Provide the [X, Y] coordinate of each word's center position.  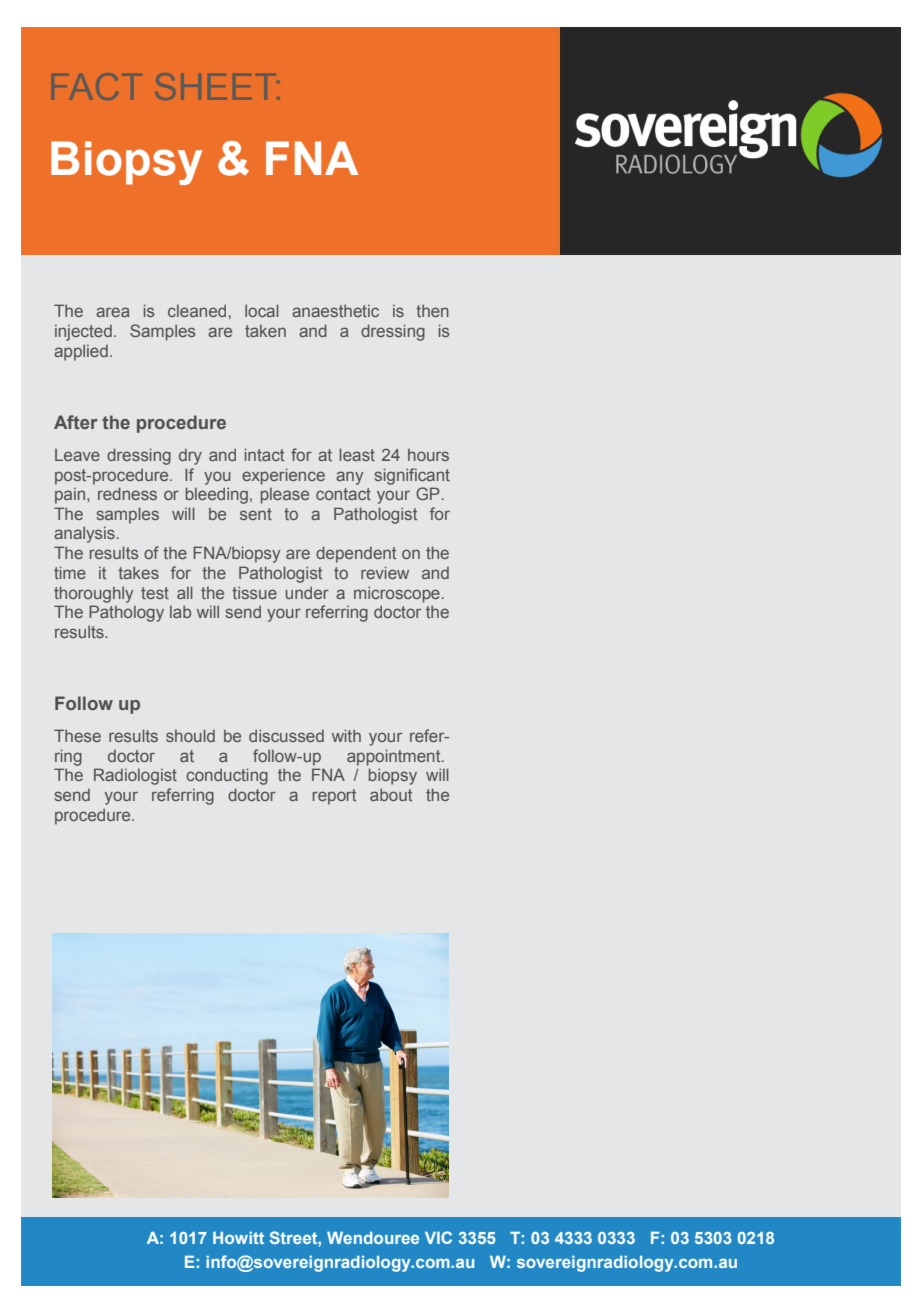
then [432, 310]
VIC [438, 1237]
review [385, 572]
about [391, 795]
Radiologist [135, 776]
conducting [227, 776]
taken [265, 331]
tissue [254, 592]
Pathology [126, 613]
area [113, 312]
